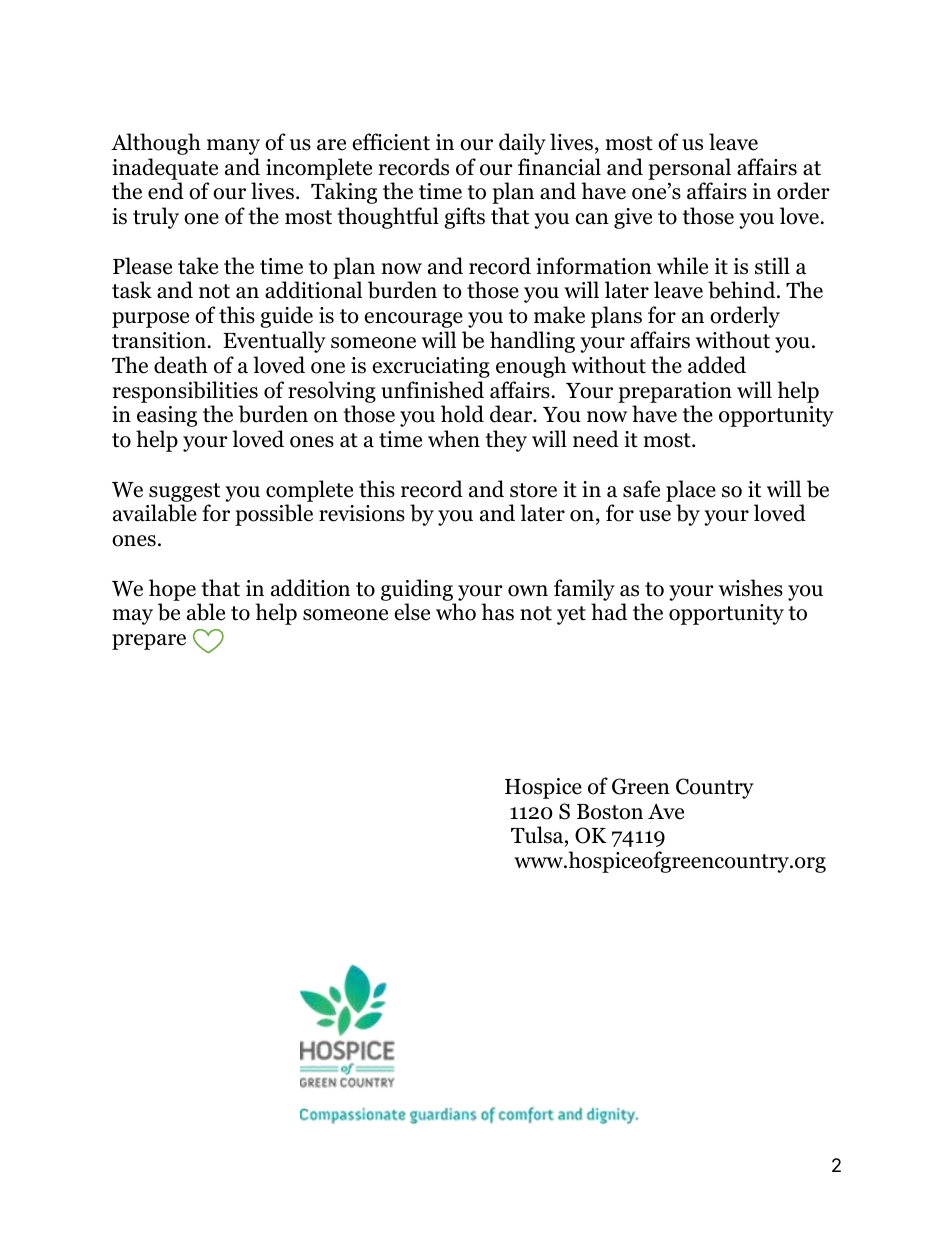 This screenshot has height=1233, width=952. I want to click on efficient, so click(391, 142).
